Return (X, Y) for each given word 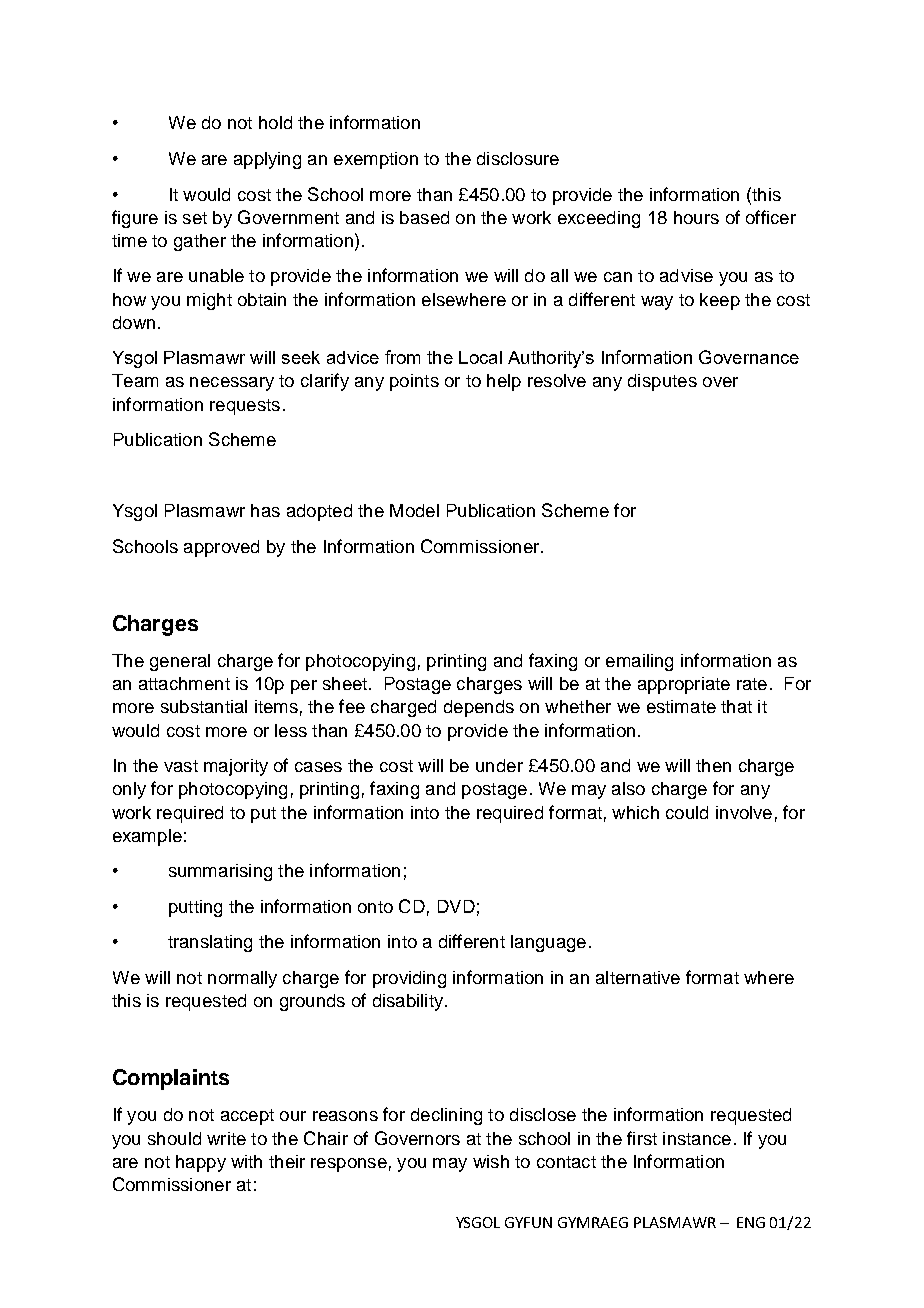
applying (267, 160)
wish (491, 1161)
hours (696, 217)
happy (201, 1163)
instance (697, 1138)
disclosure (518, 158)
